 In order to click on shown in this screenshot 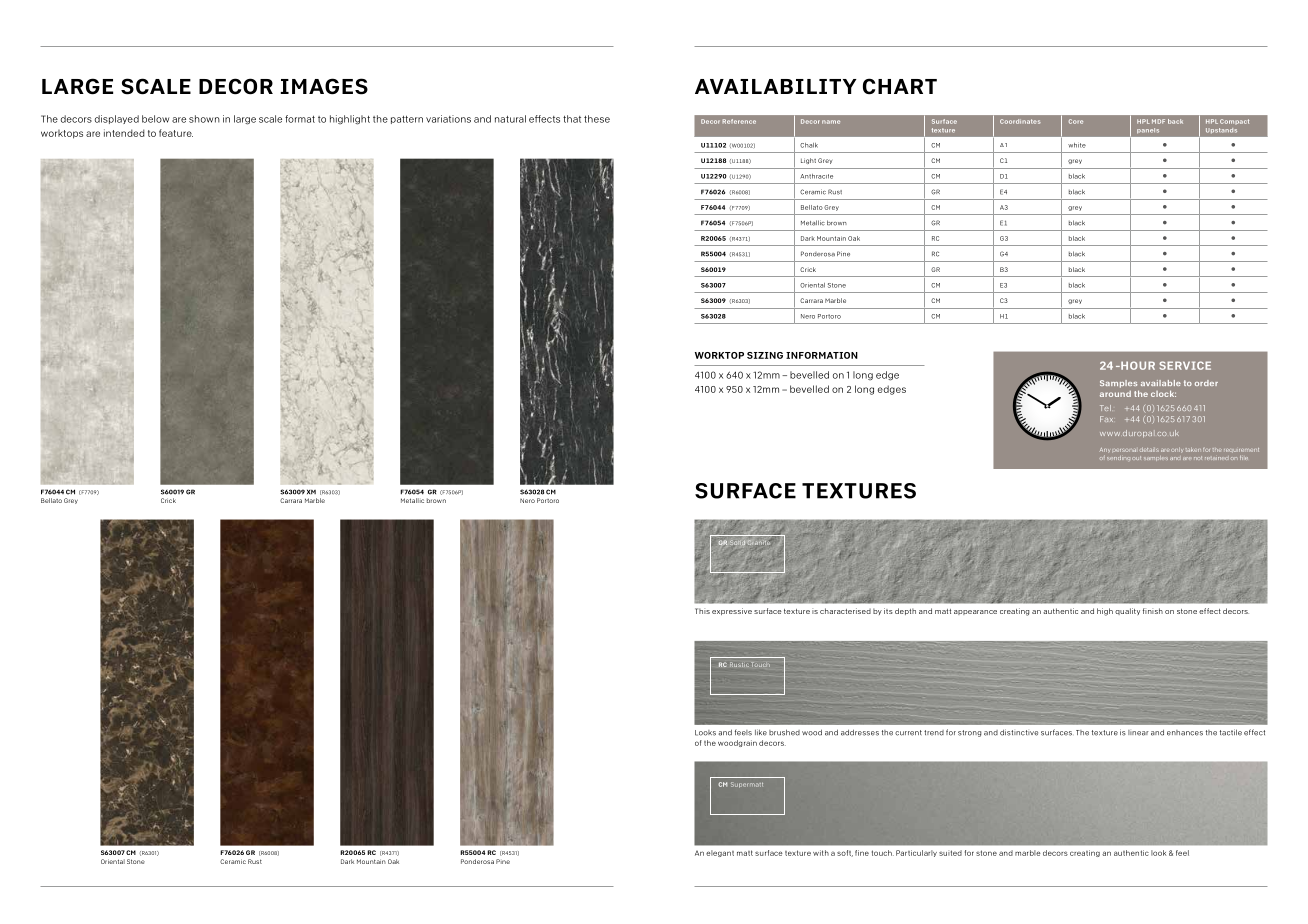, I will do `click(204, 119)`.
